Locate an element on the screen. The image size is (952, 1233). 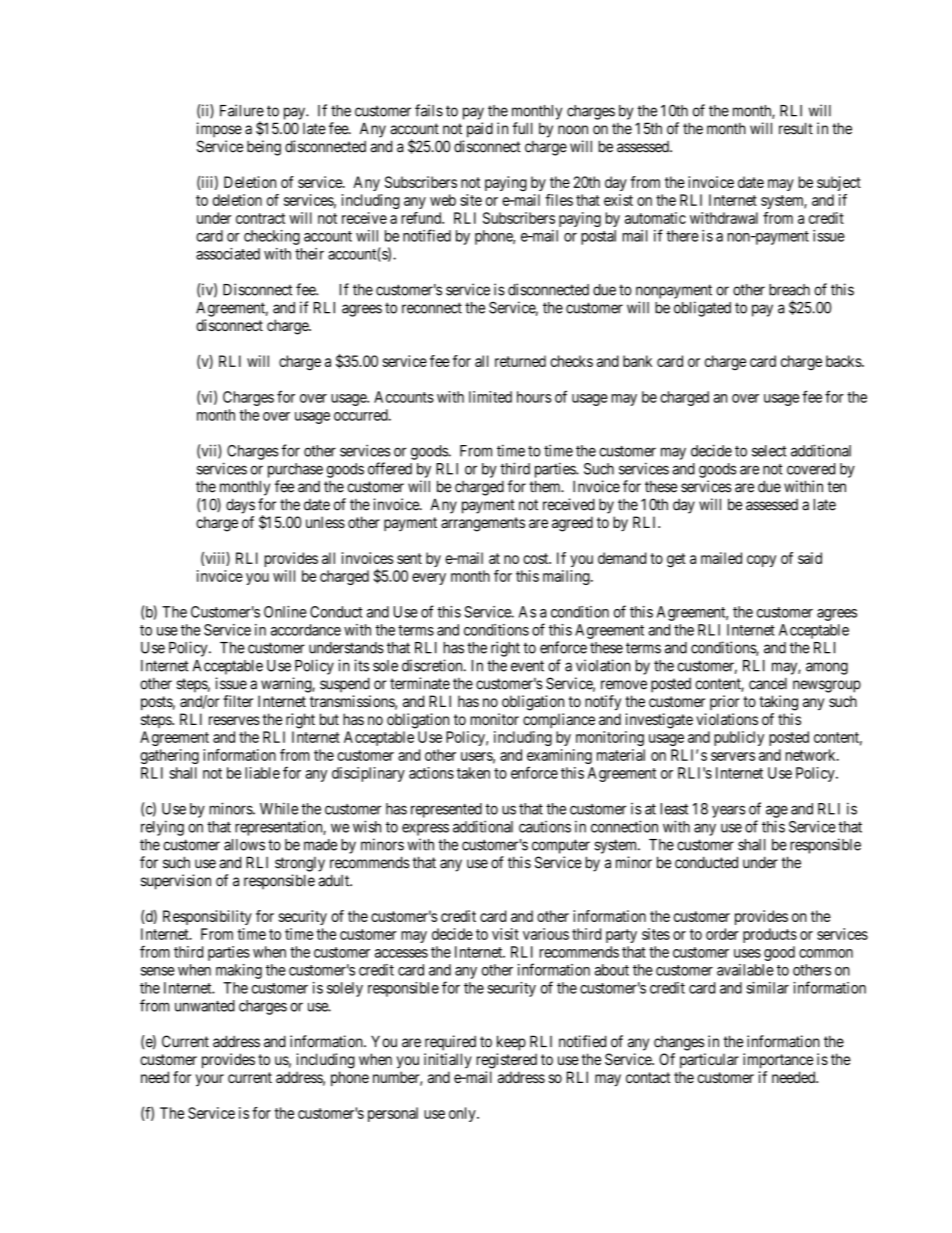
your is located at coordinates (210, 1080).
